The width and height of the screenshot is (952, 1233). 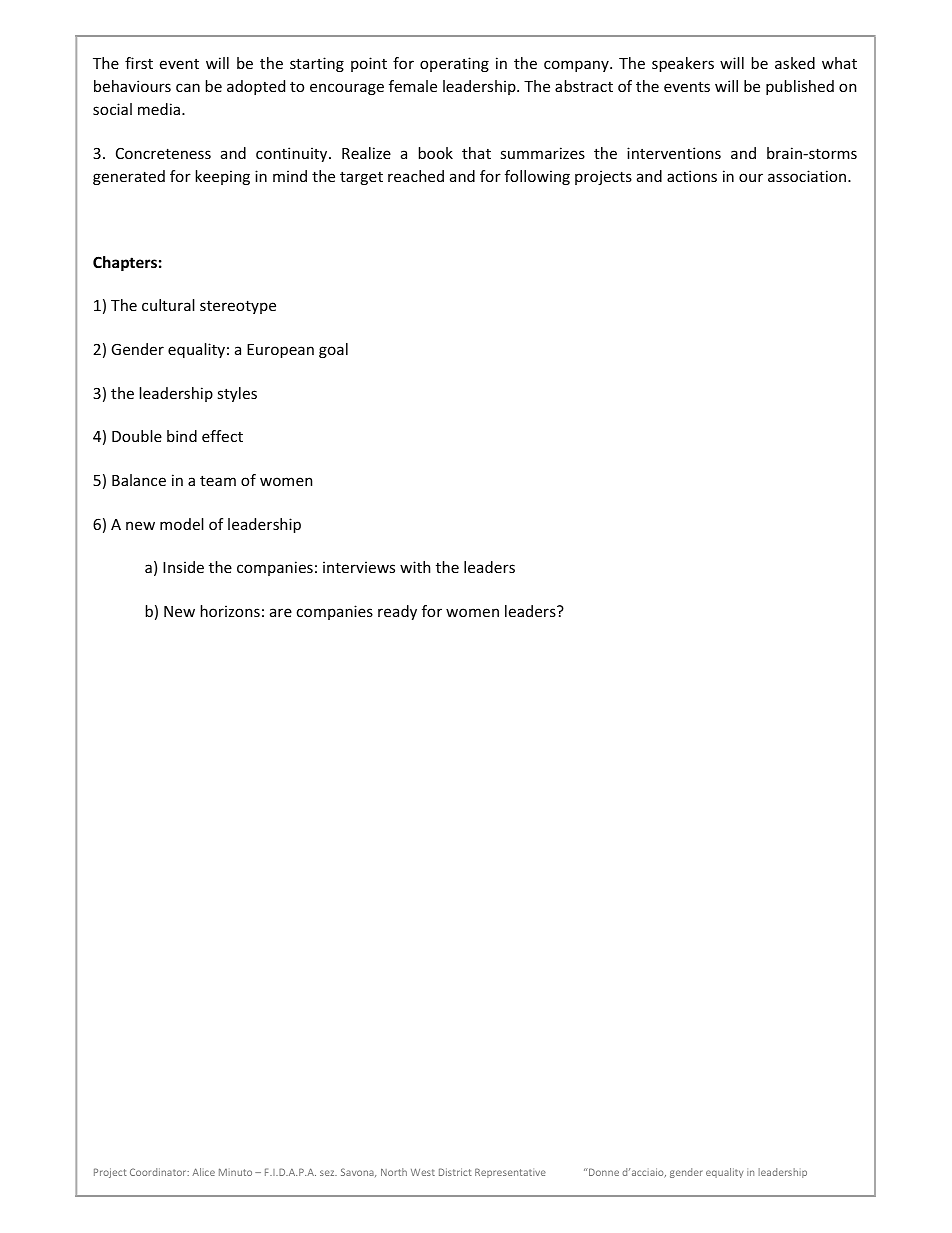 What do you see at coordinates (415, 567) in the screenshot?
I see `with` at bounding box center [415, 567].
